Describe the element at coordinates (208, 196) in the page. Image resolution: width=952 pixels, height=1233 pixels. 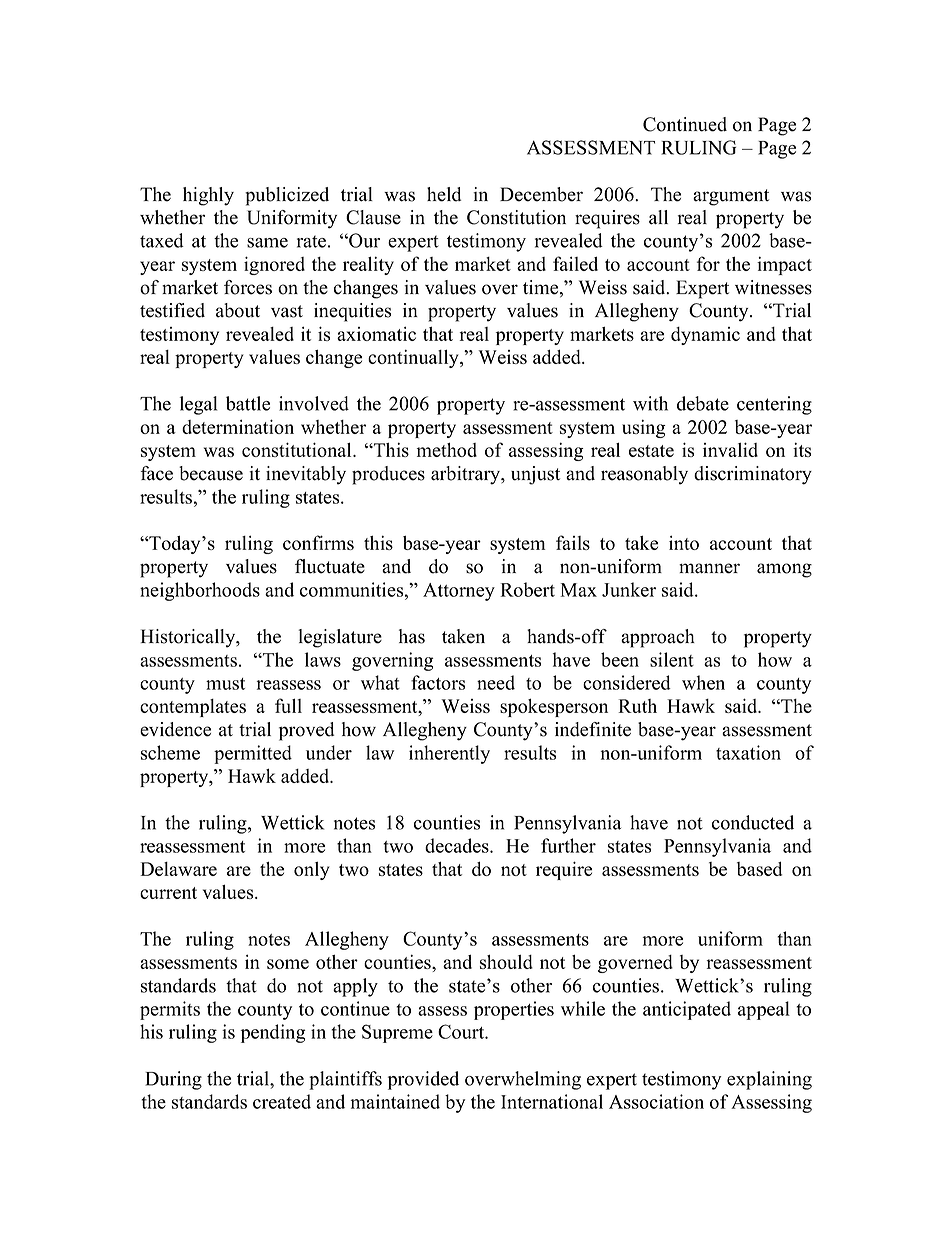
I see `highly` at that location.
